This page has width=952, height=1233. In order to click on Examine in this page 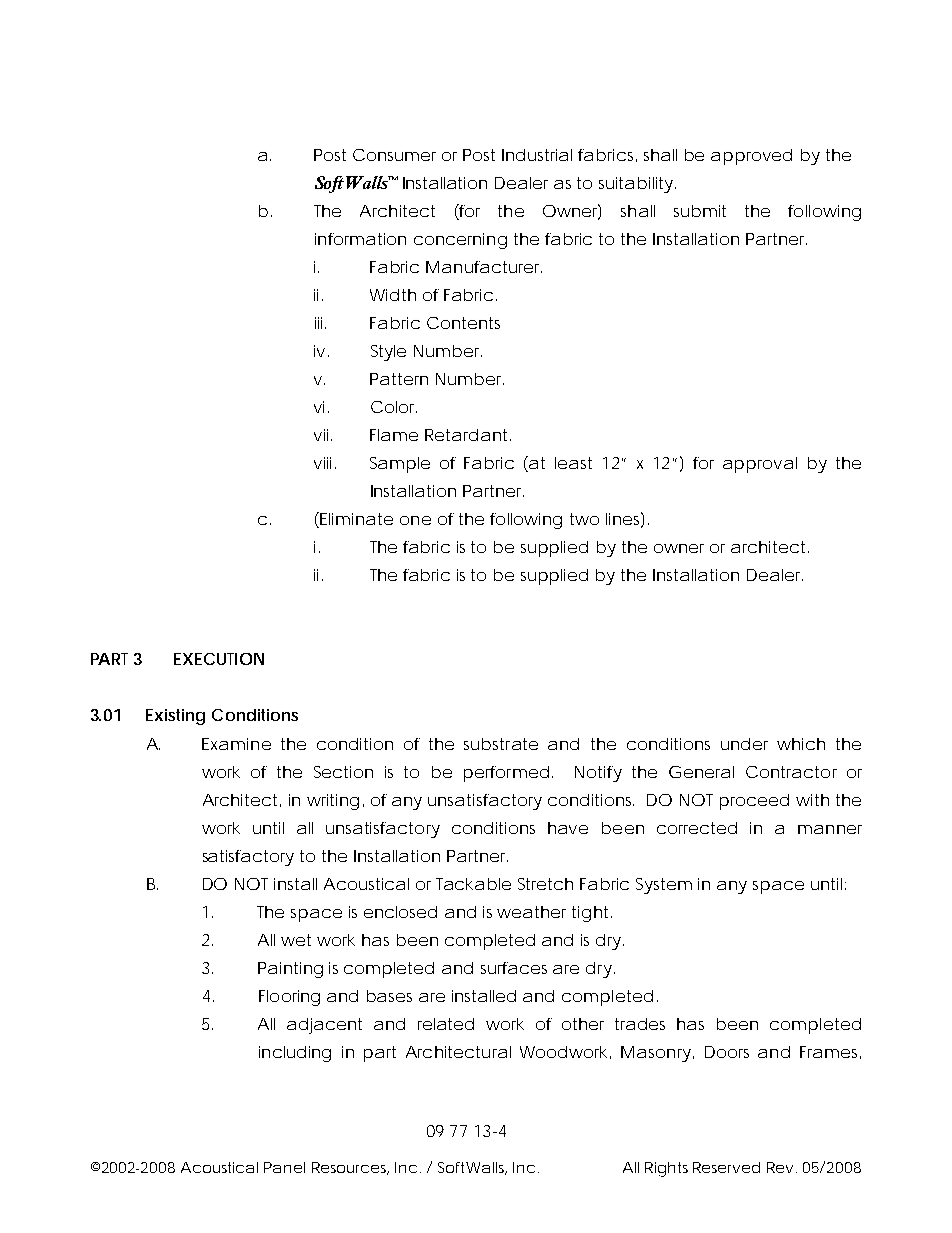, I will do `click(236, 744)`.
